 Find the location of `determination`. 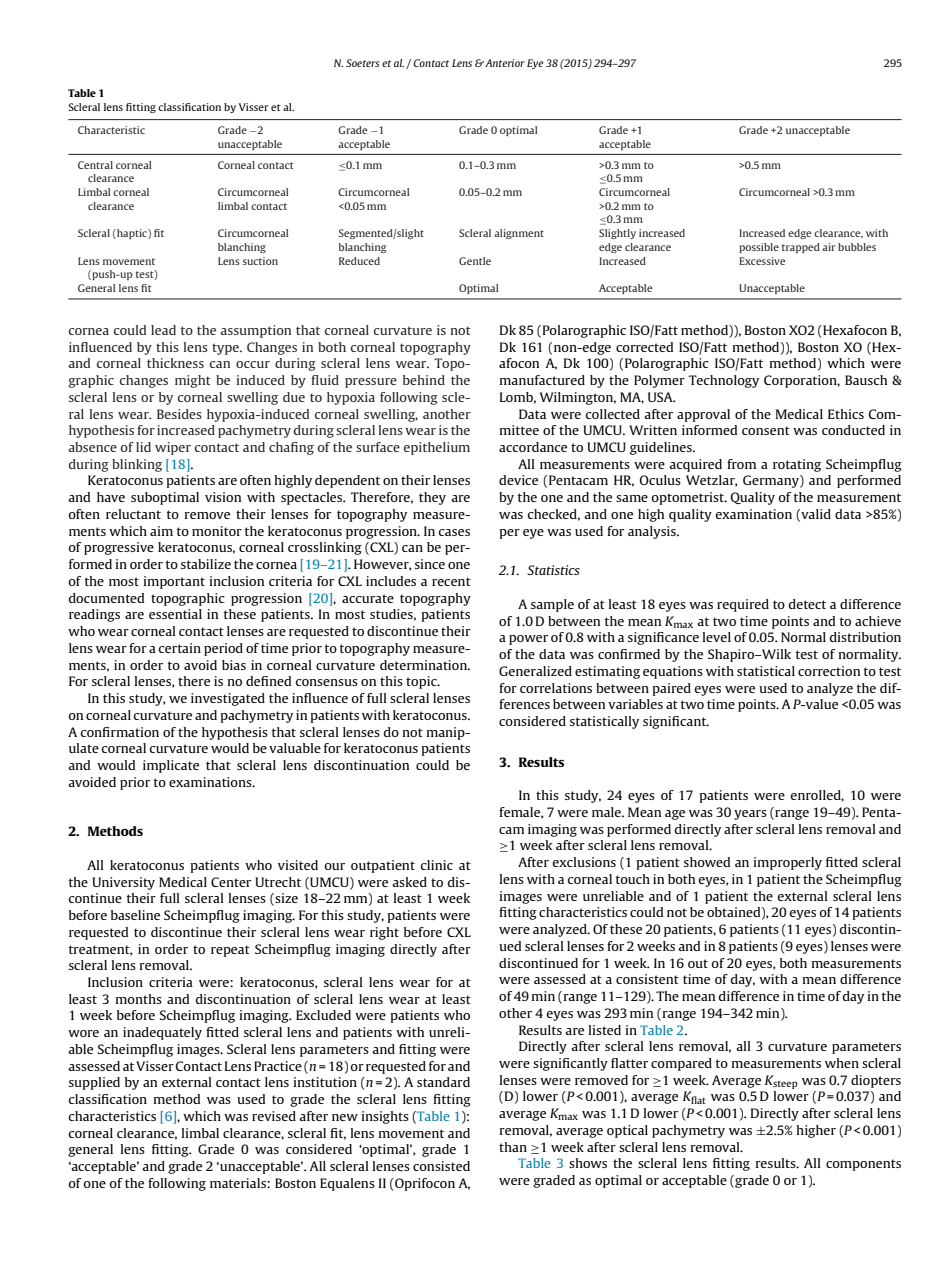

determination is located at coordinates (425, 665).
